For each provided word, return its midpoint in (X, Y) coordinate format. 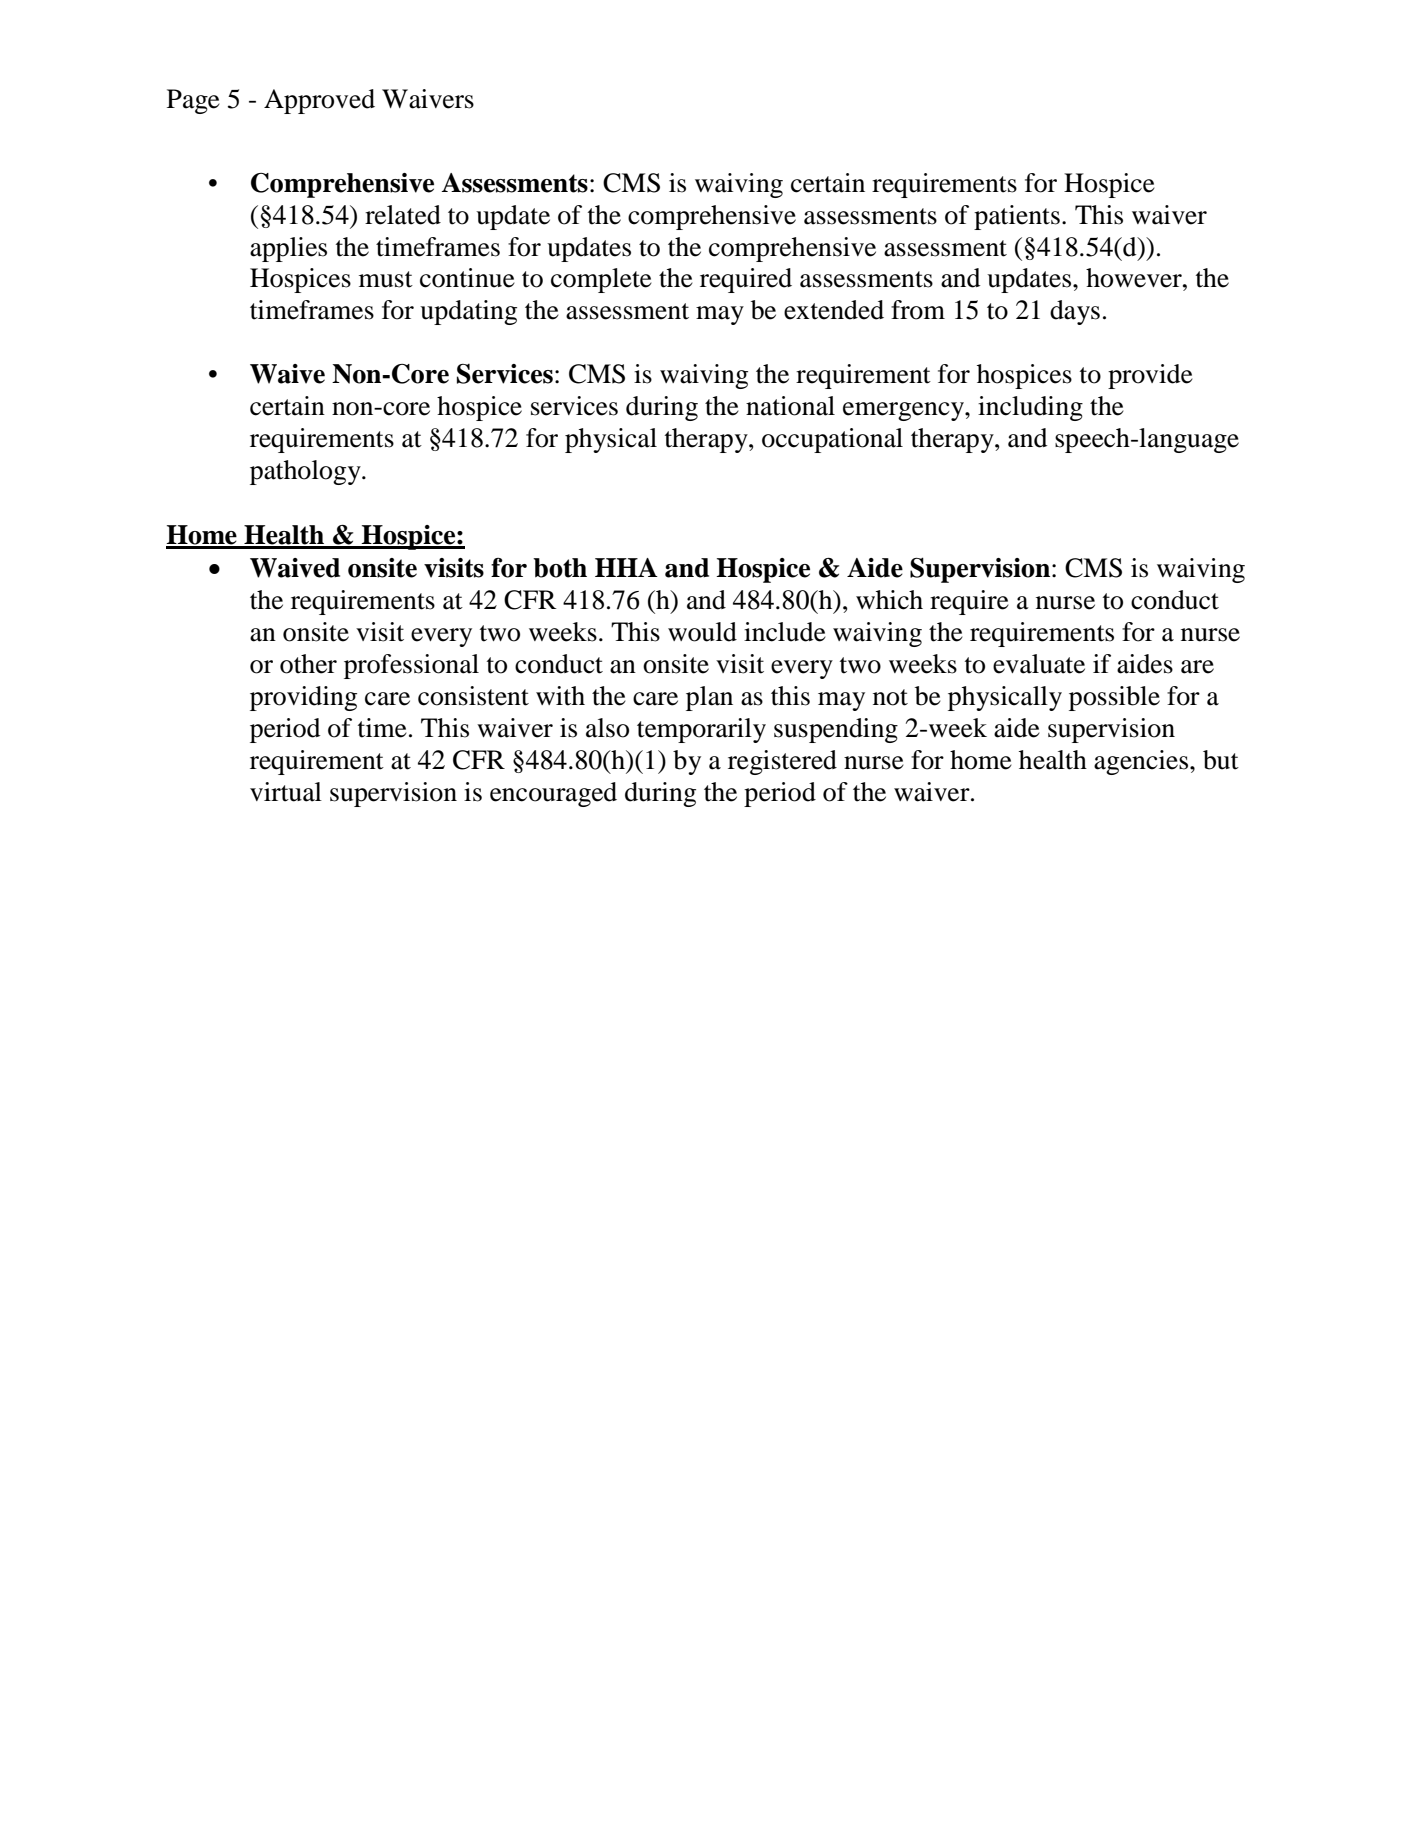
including (1030, 408)
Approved (319, 101)
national (790, 406)
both (560, 568)
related (403, 215)
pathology (306, 472)
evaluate (1039, 664)
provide (1150, 376)
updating (468, 312)
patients (1017, 217)
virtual (286, 792)
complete (601, 280)
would (702, 632)
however (1135, 278)
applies (288, 249)
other (308, 664)
